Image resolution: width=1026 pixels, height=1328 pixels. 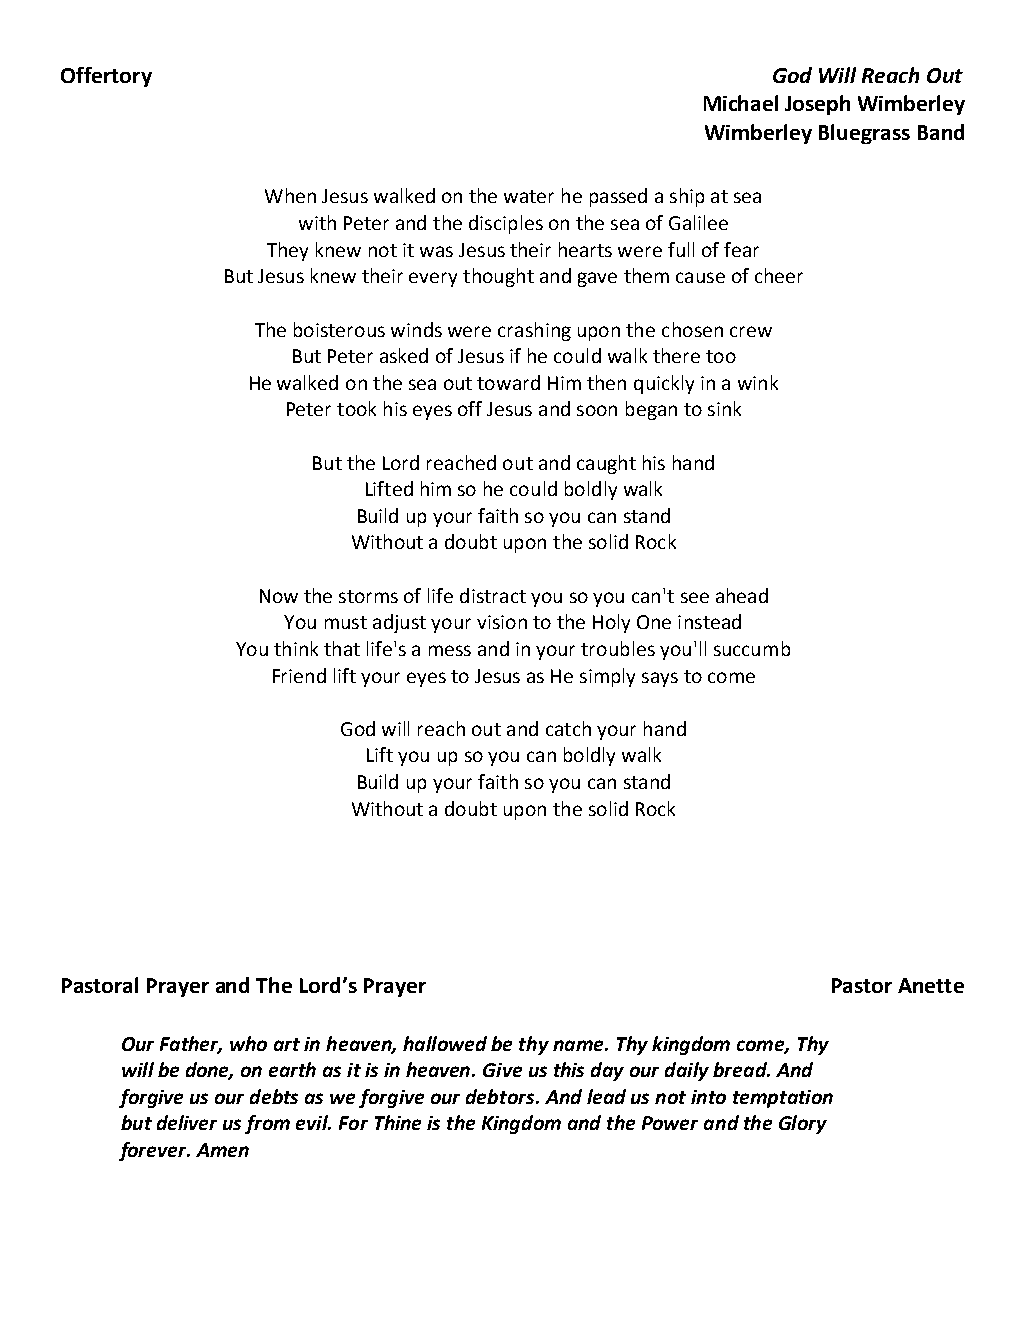 I want to click on When, so click(x=290, y=195).
